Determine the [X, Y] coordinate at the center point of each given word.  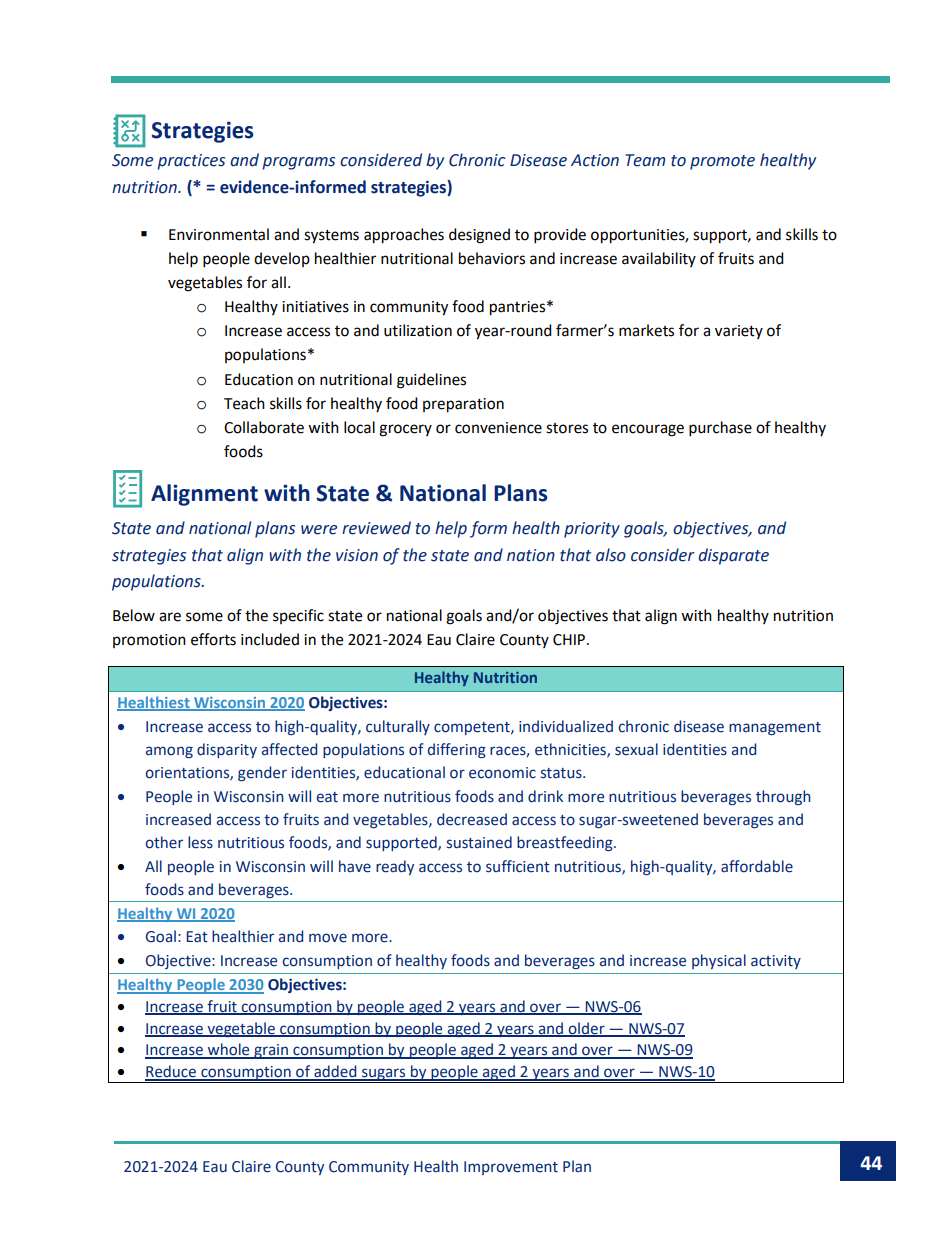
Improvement [511, 1168]
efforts [213, 639]
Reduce [171, 1072]
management [775, 728]
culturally [398, 727]
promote [722, 162]
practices [191, 162]
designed [479, 236]
